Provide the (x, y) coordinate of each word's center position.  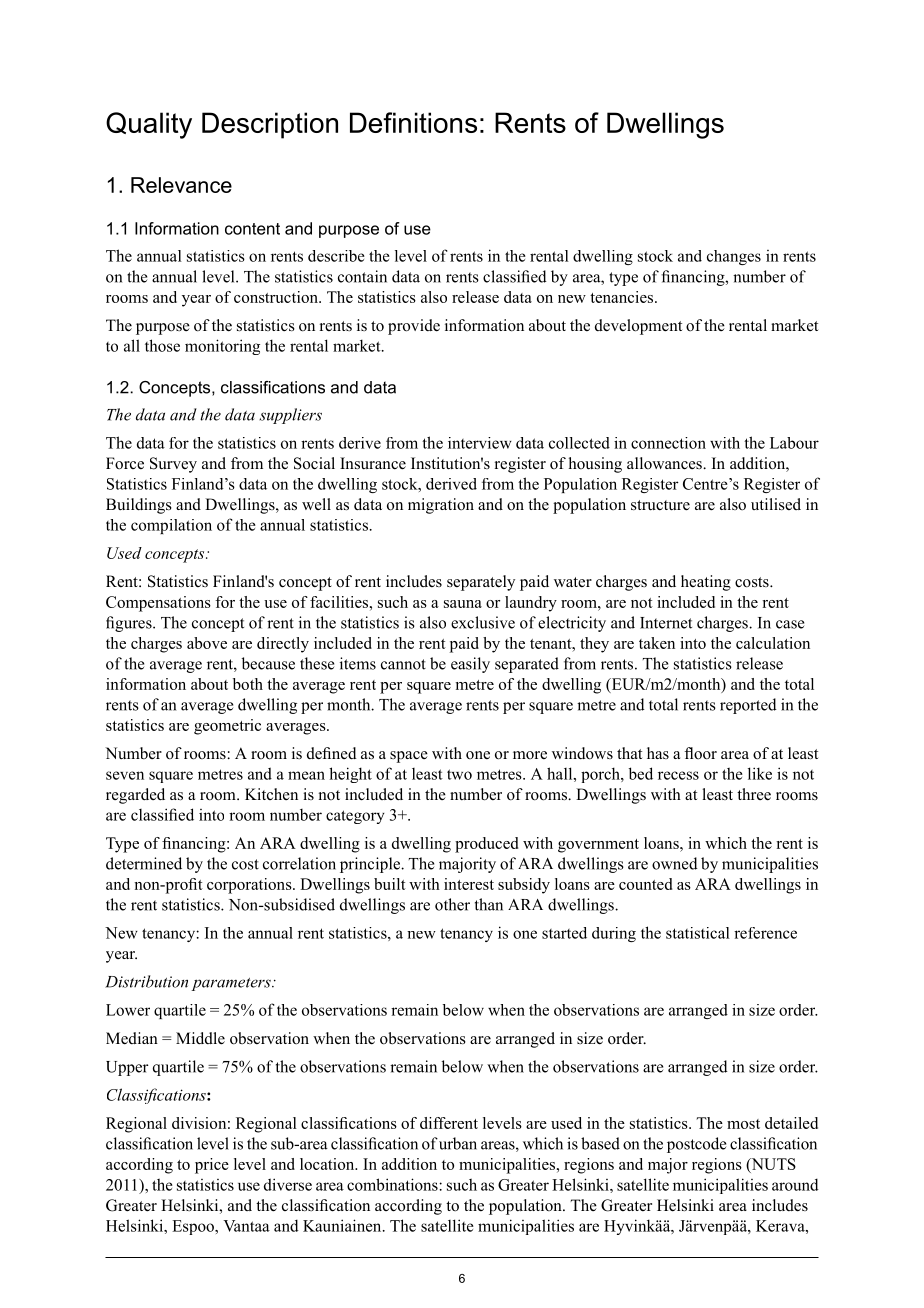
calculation (773, 643)
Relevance (181, 185)
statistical (698, 933)
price (212, 1166)
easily (470, 665)
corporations (250, 886)
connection (668, 443)
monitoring (222, 347)
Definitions (413, 122)
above (207, 643)
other (452, 904)
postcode (696, 1145)
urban (458, 1143)
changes (734, 257)
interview (480, 443)
